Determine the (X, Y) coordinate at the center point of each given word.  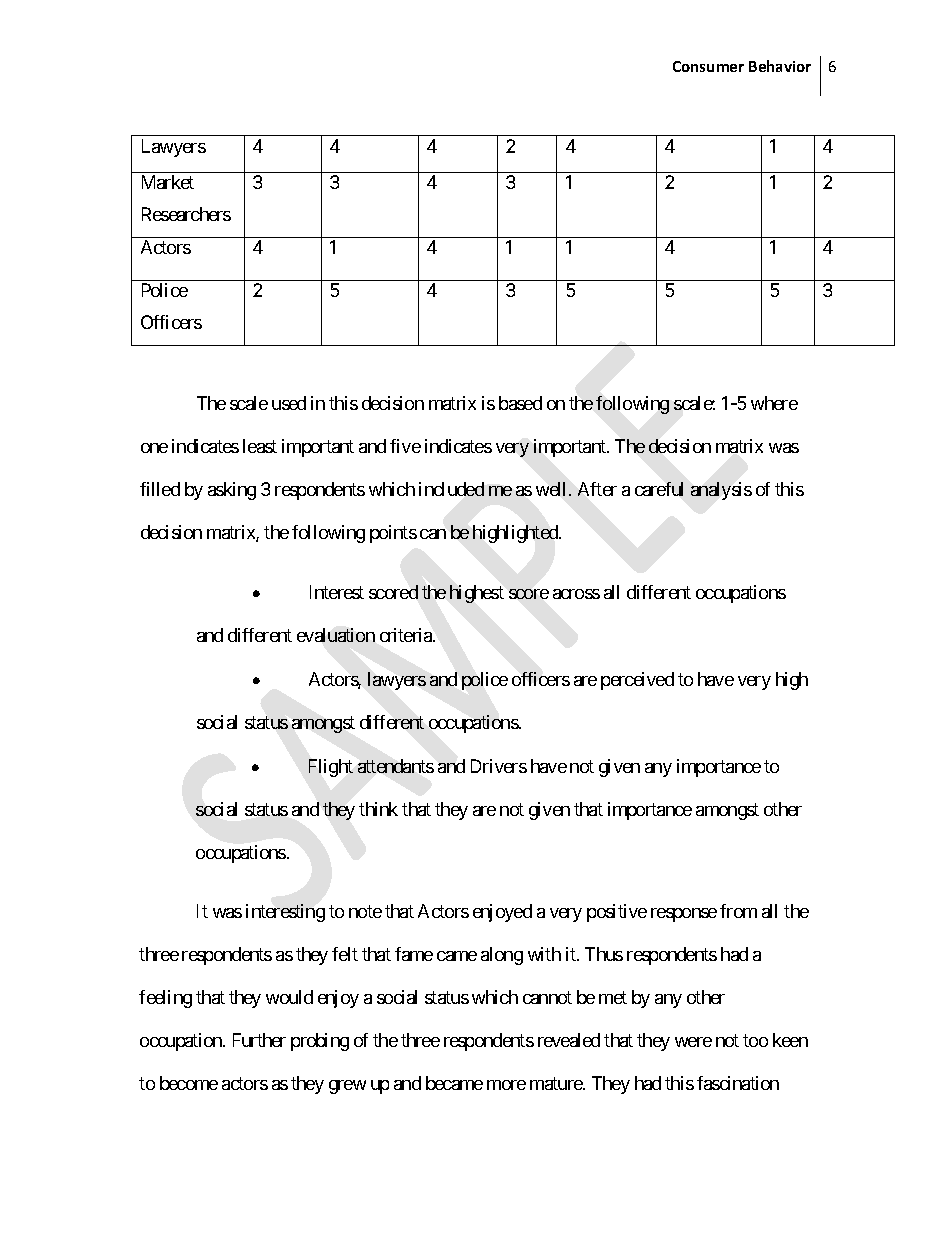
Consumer (708, 66)
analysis (721, 491)
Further (259, 1040)
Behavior (780, 66)
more (506, 1085)
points (393, 534)
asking (232, 491)
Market (168, 182)
